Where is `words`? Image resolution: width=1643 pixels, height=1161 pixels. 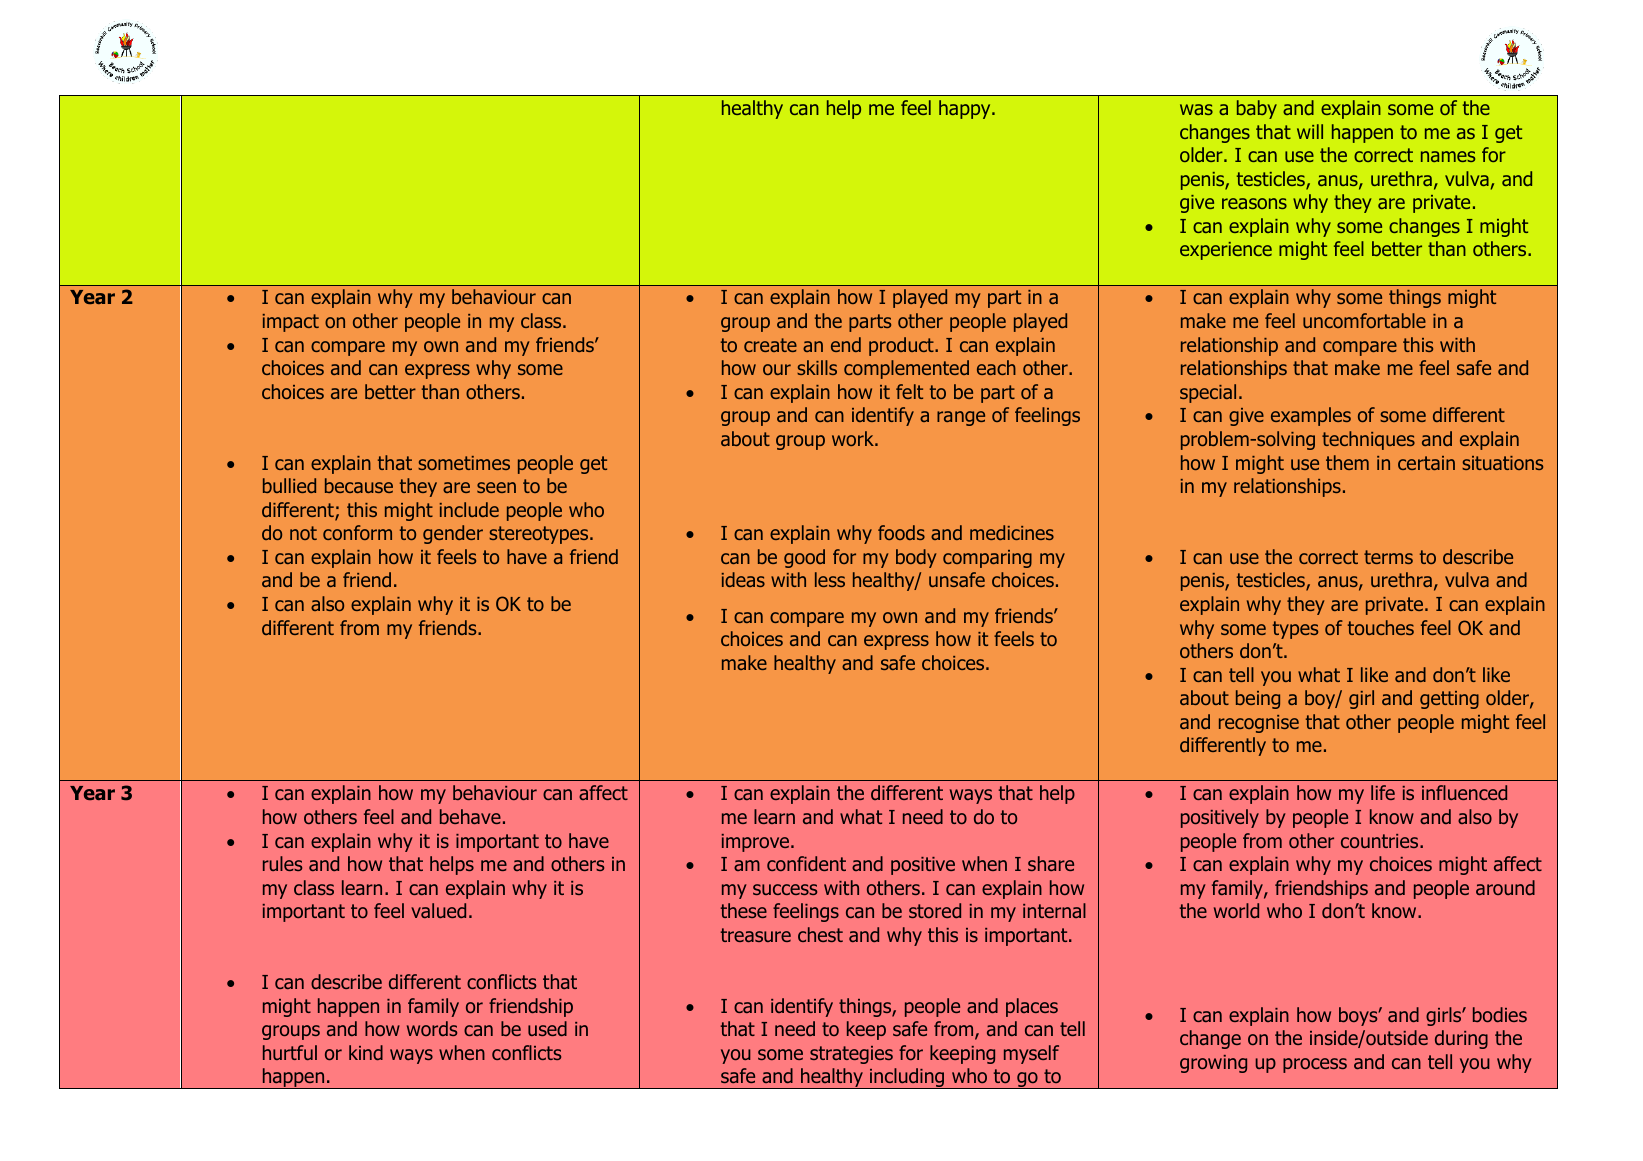
words is located at coordinates (432, 1028).
